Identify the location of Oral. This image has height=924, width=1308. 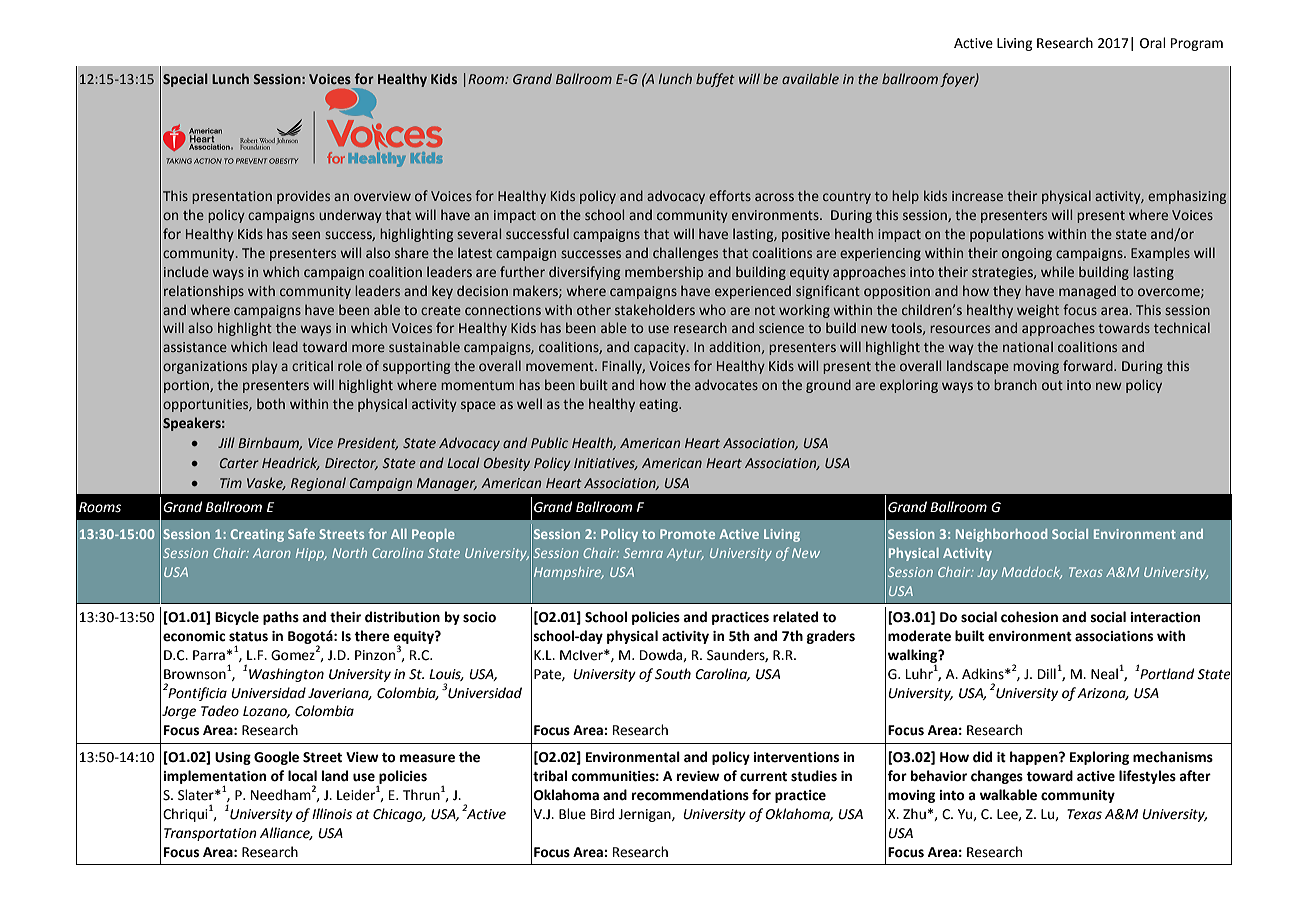
(1153, 43).
